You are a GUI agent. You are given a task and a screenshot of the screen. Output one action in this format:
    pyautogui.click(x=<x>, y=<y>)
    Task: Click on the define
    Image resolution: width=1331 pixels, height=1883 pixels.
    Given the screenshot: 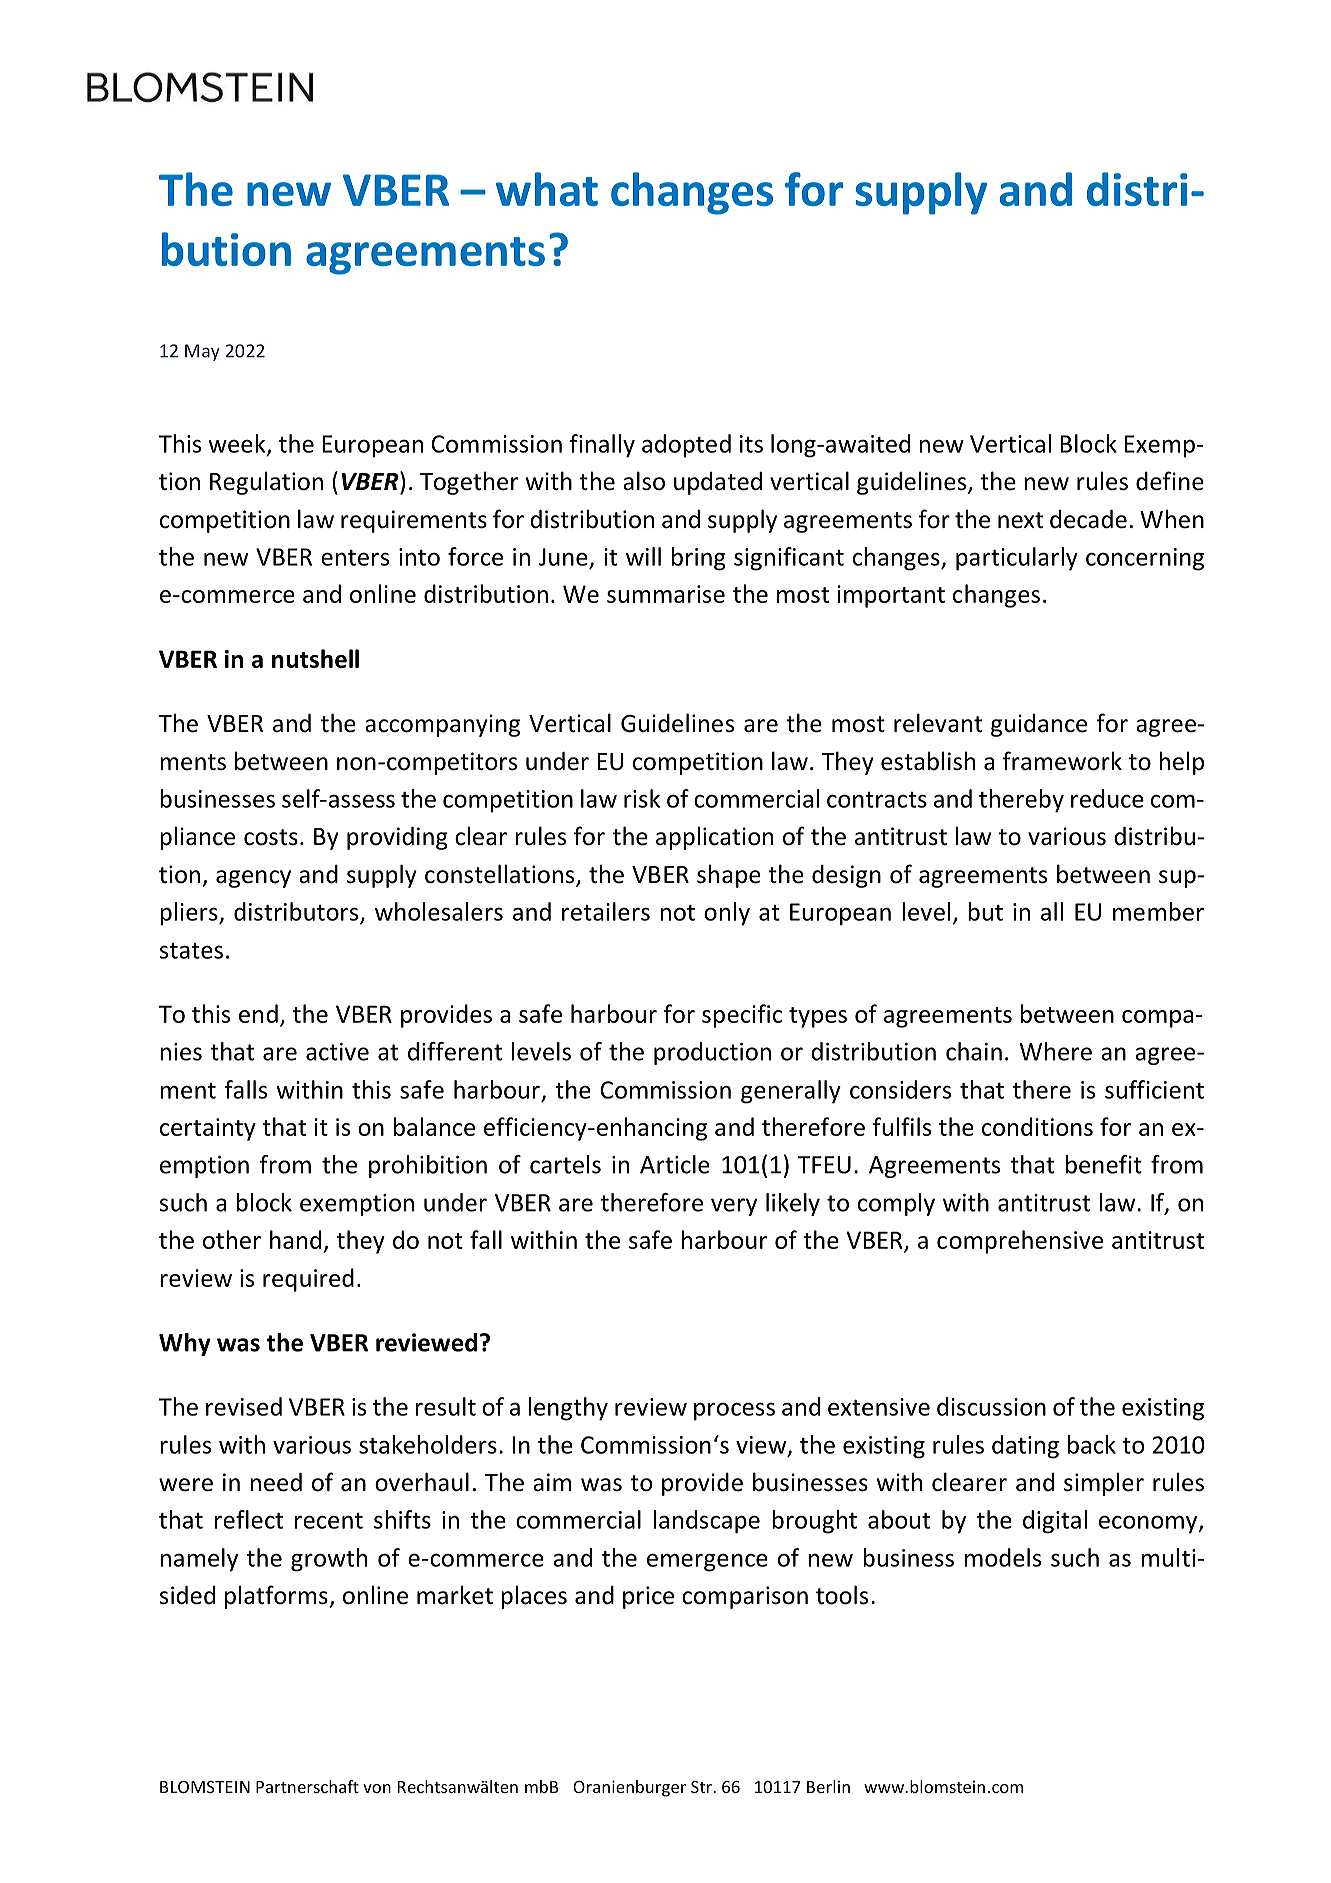 What is the action you would take?
    pyautogui.click(x=1170, y=481)
